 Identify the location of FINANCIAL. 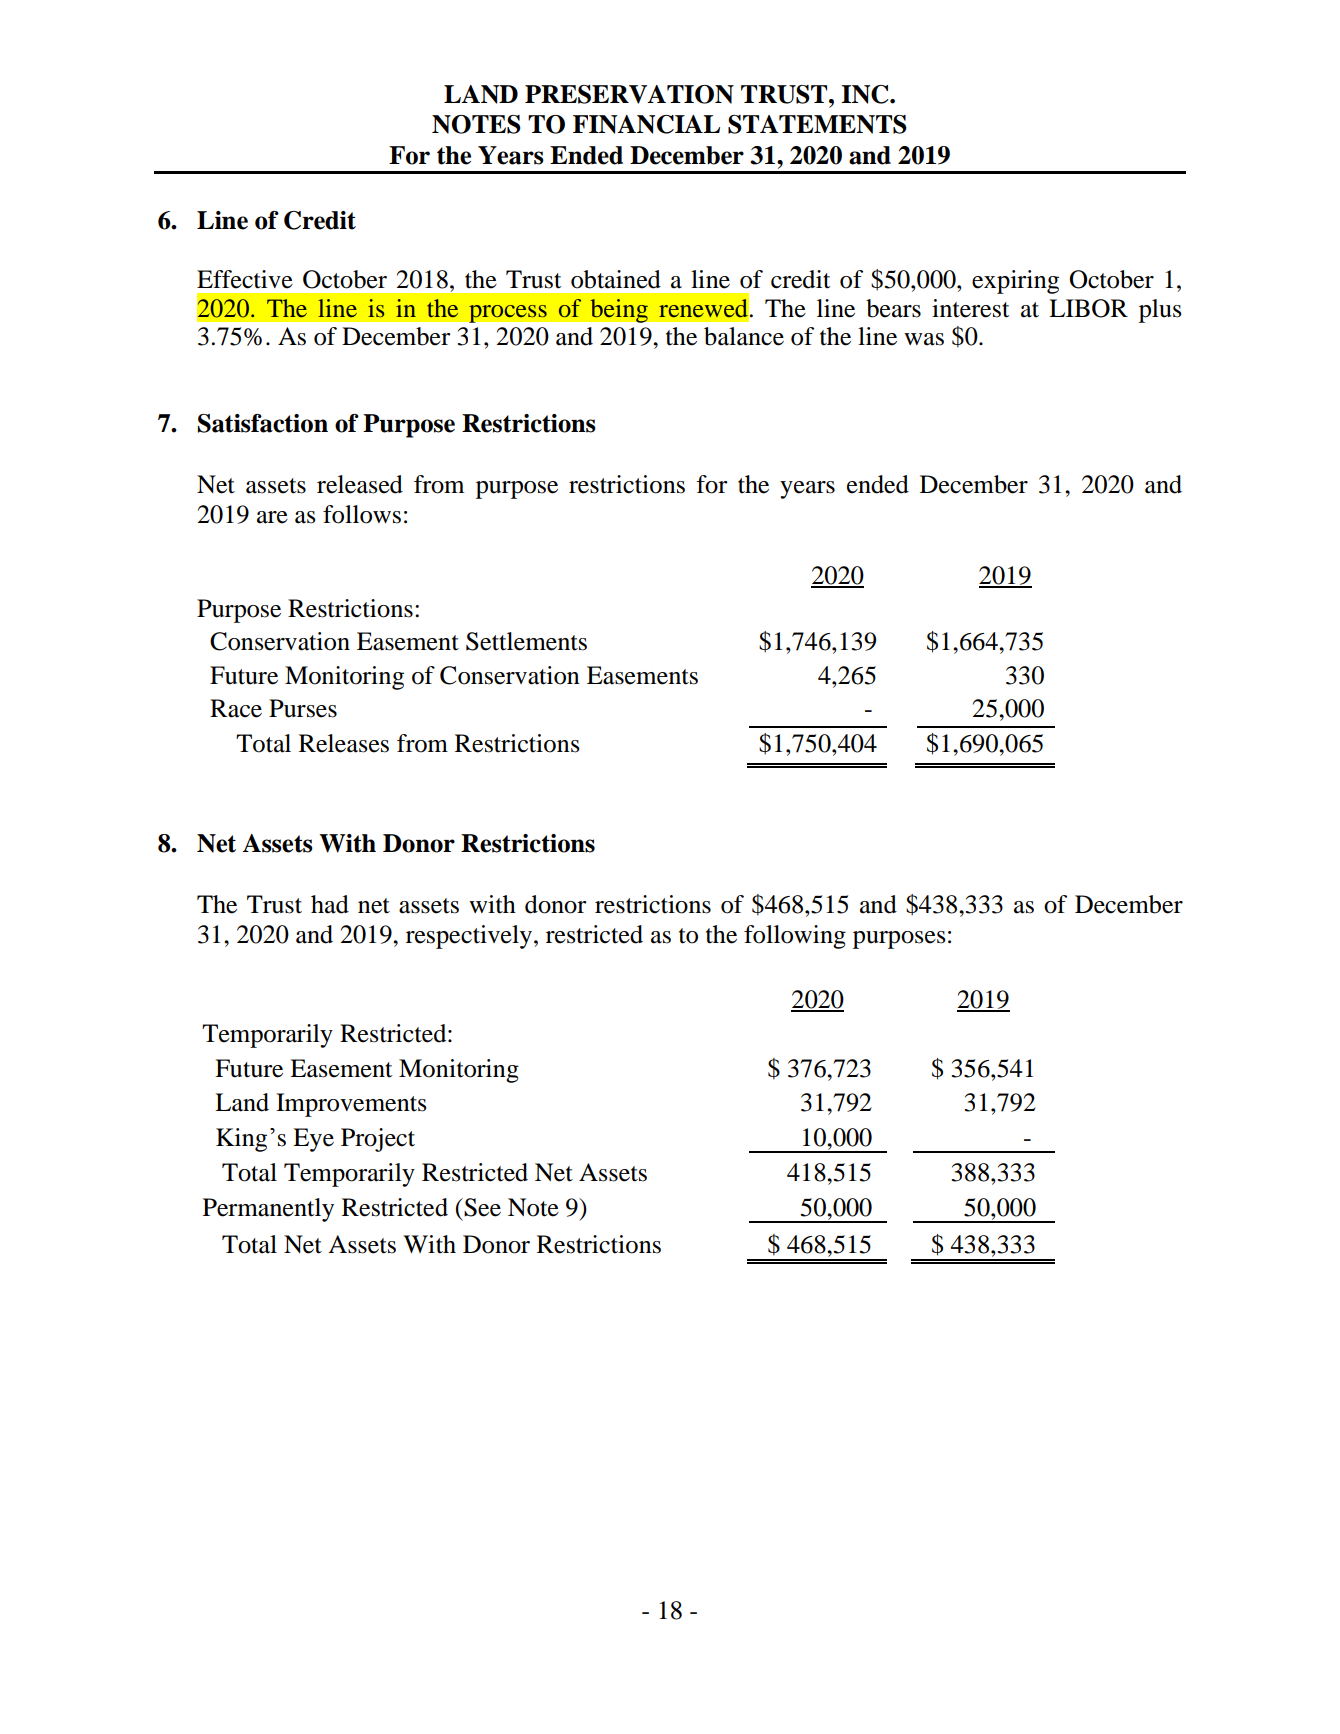
(646, 124).
